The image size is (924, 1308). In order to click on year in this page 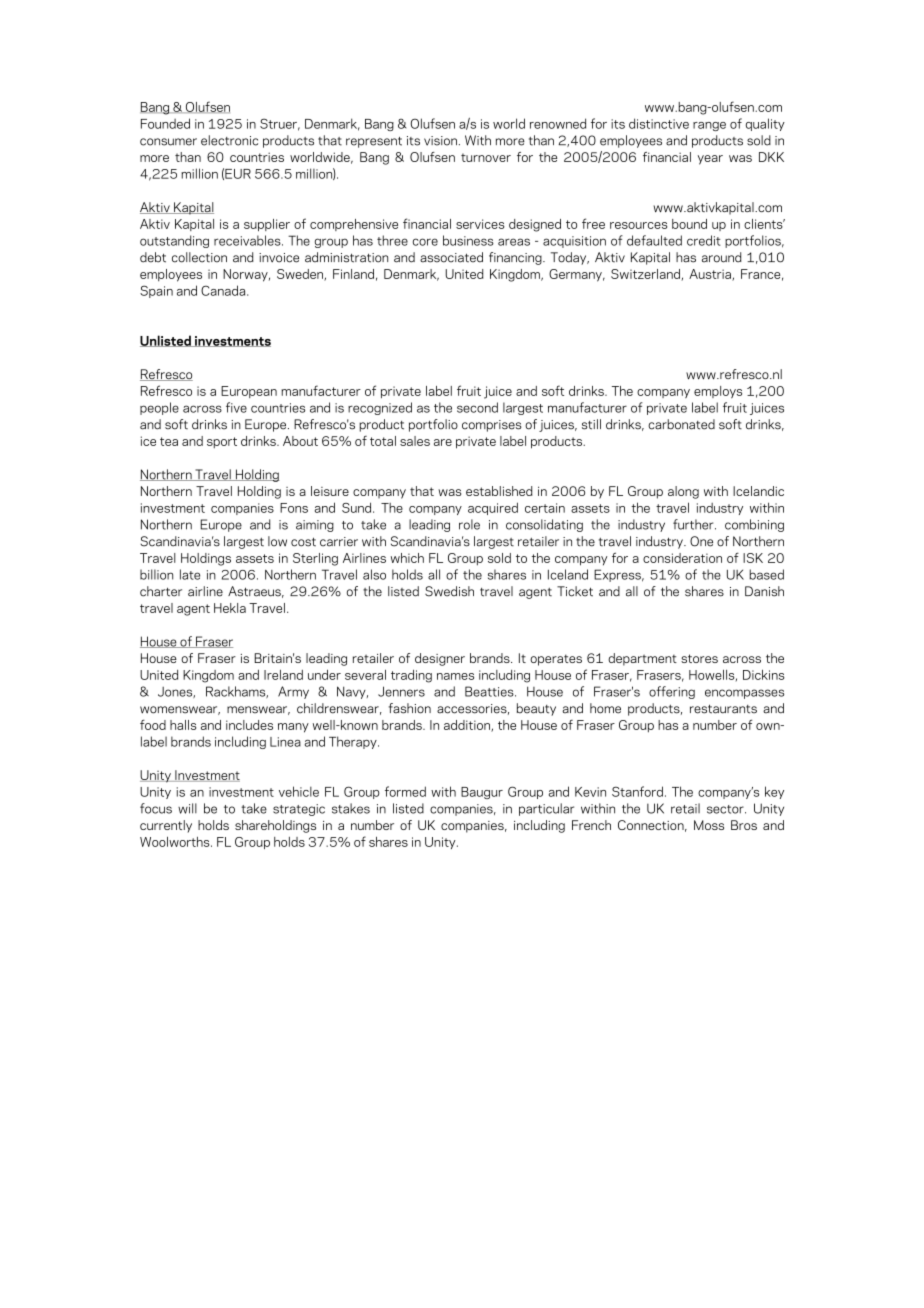, I will do `click(710, 160)`.
